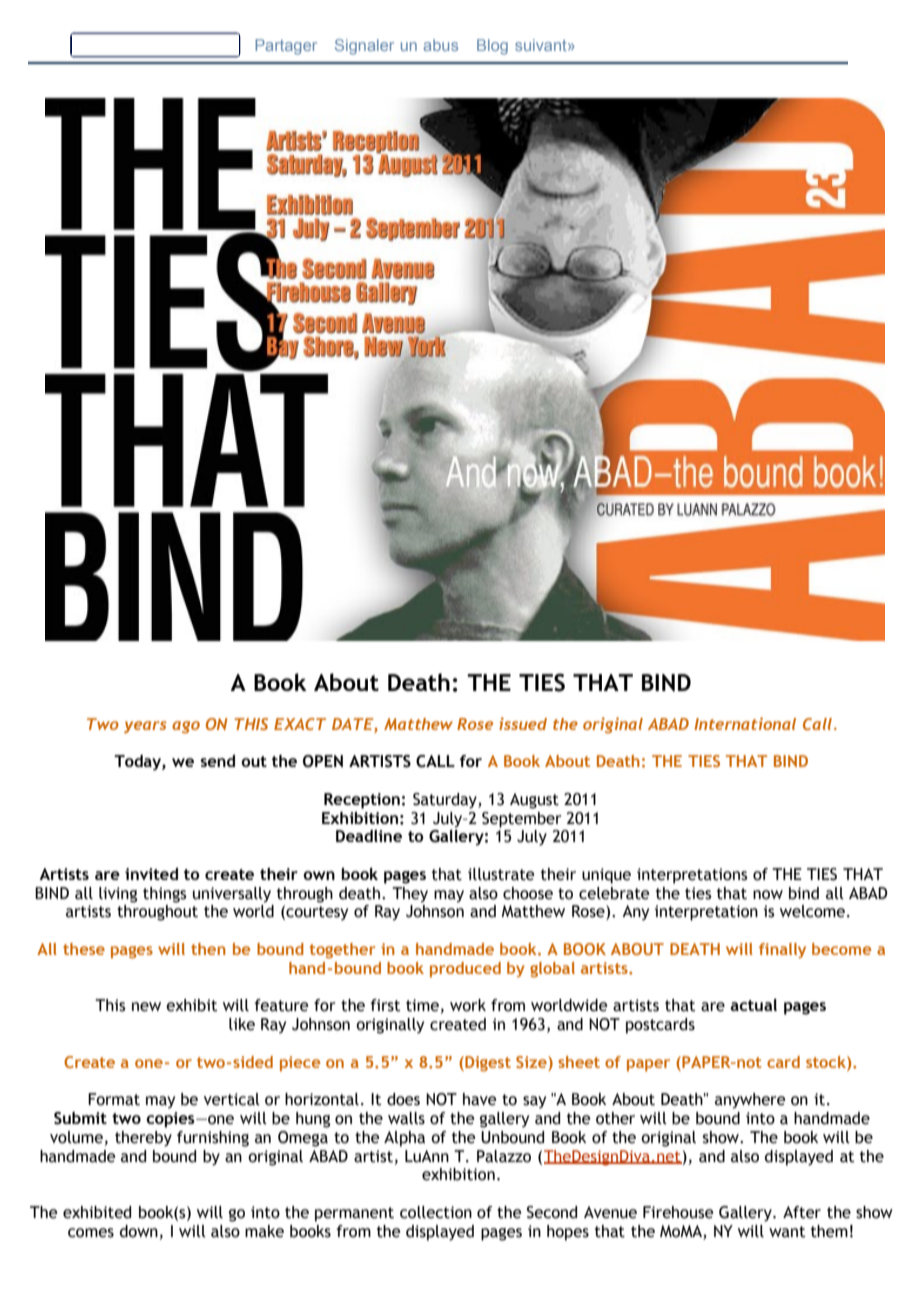 The width and height of the page is (924, 1308). What do you see at coordinates (436, 1212) in the page?
I see `collection` at bounding box center [436, 1212].
